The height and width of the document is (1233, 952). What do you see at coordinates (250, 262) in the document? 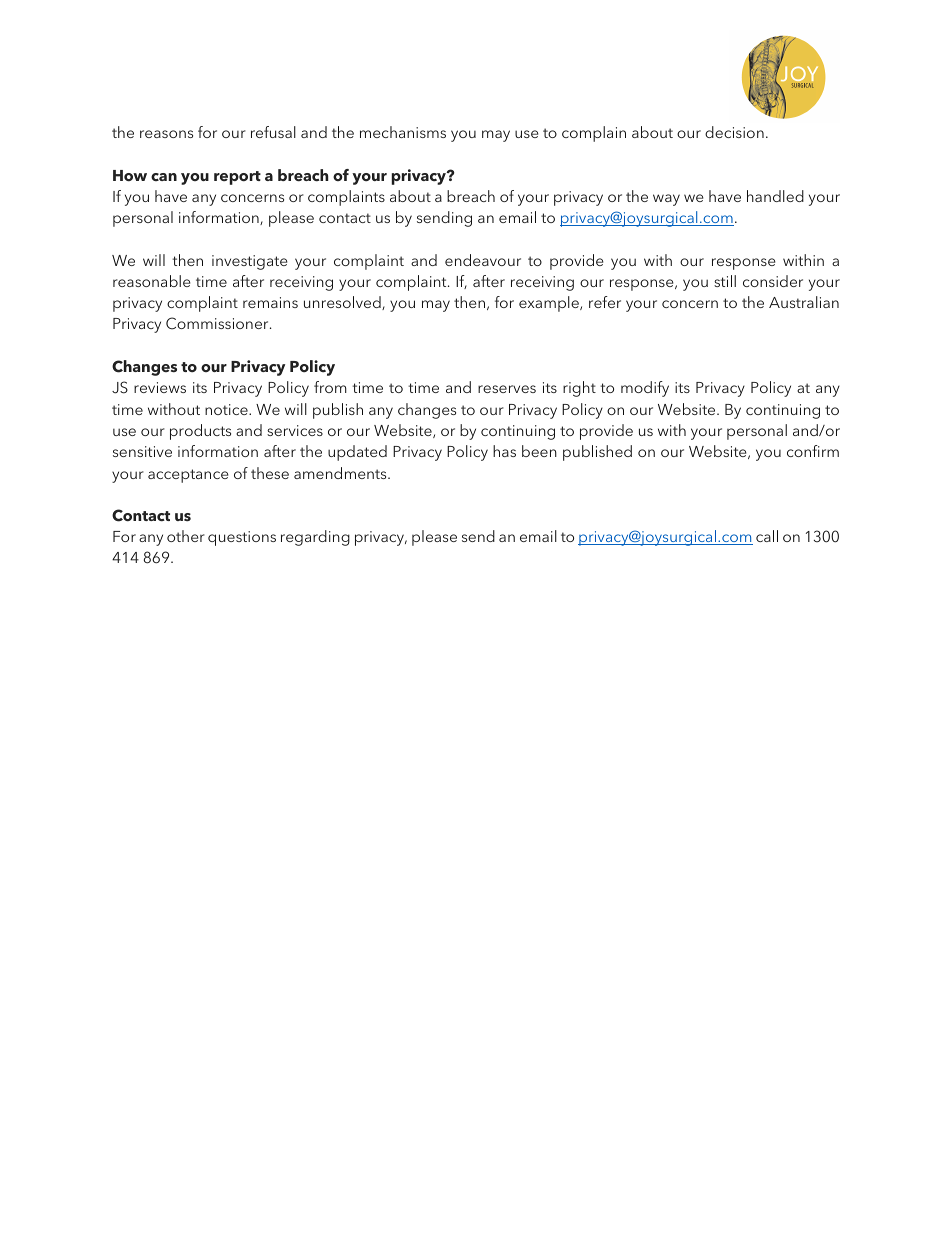
I see `investigate` at bounding box center [250, 262].
